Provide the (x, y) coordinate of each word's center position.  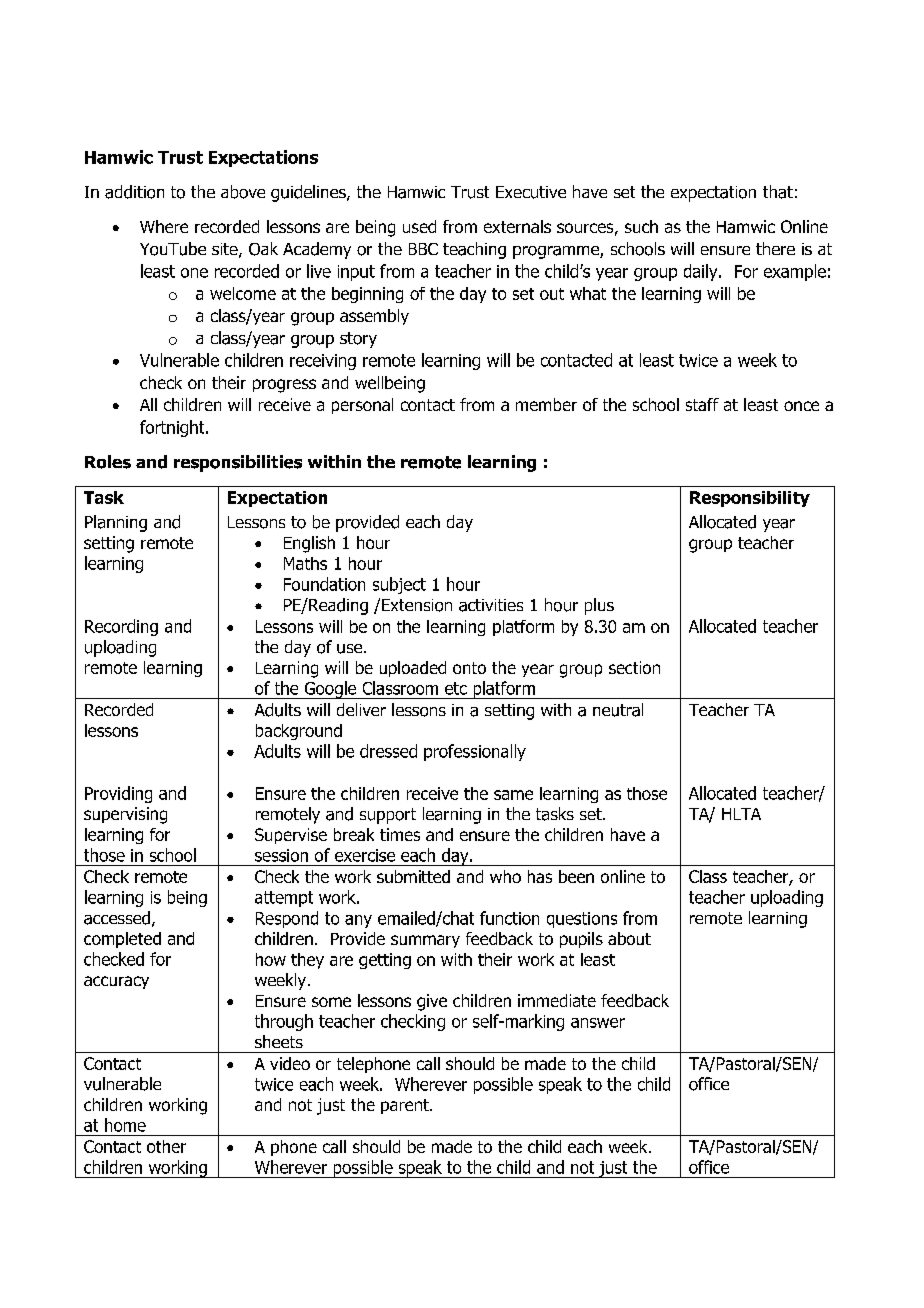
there (775, 248)
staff (702, 404)
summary (425, 941)
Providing (118, 794)
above (243, 192)
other (166, 1146)
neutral (618, 710)
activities (491, 605)
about (629, 938)
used (419, 226)
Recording (121, 627)
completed (122, 940)
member (546, 404)
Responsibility (750, 499)
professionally (475, 752)
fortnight (173, 428)
